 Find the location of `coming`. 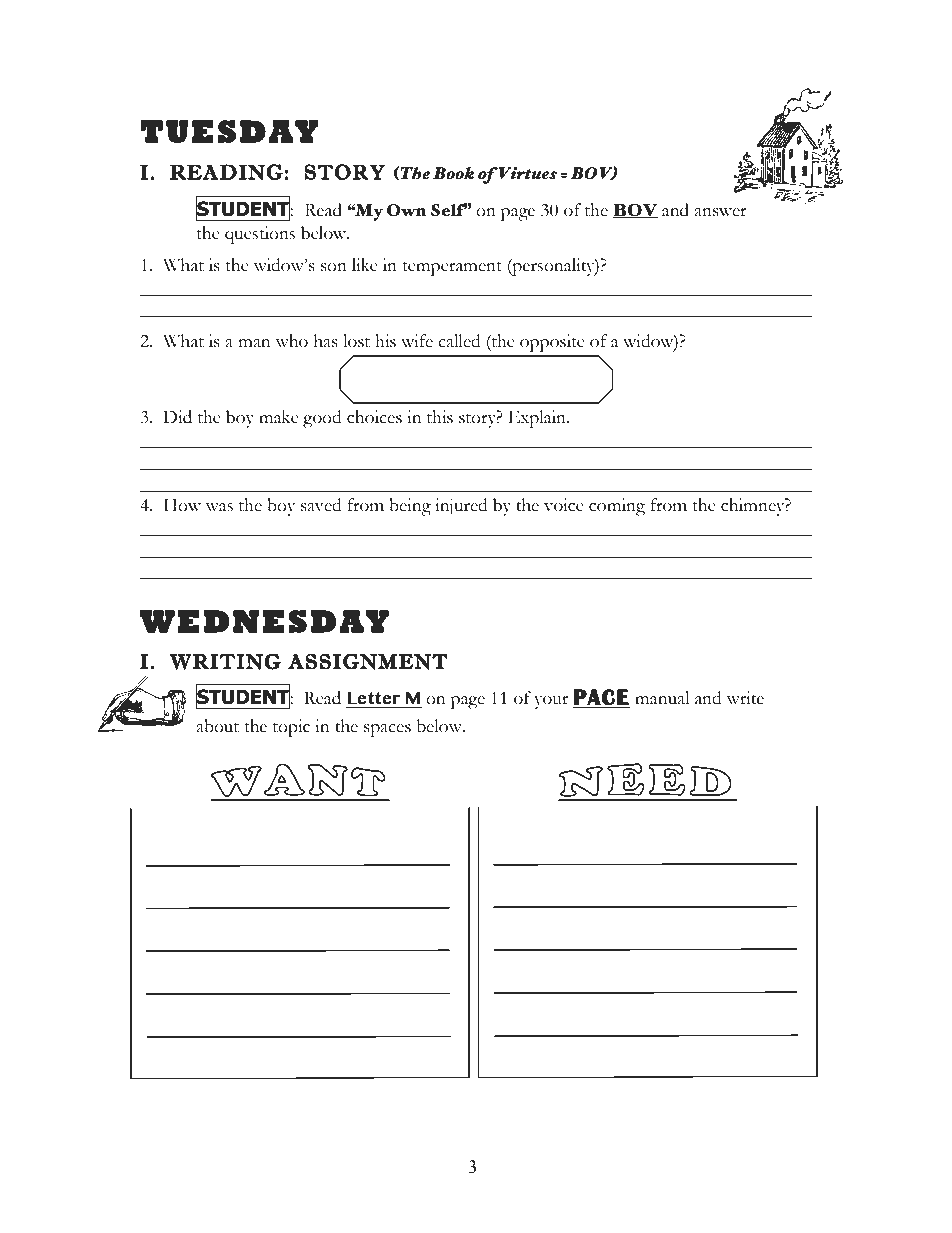

coming is located at coordinates (617, 507).
